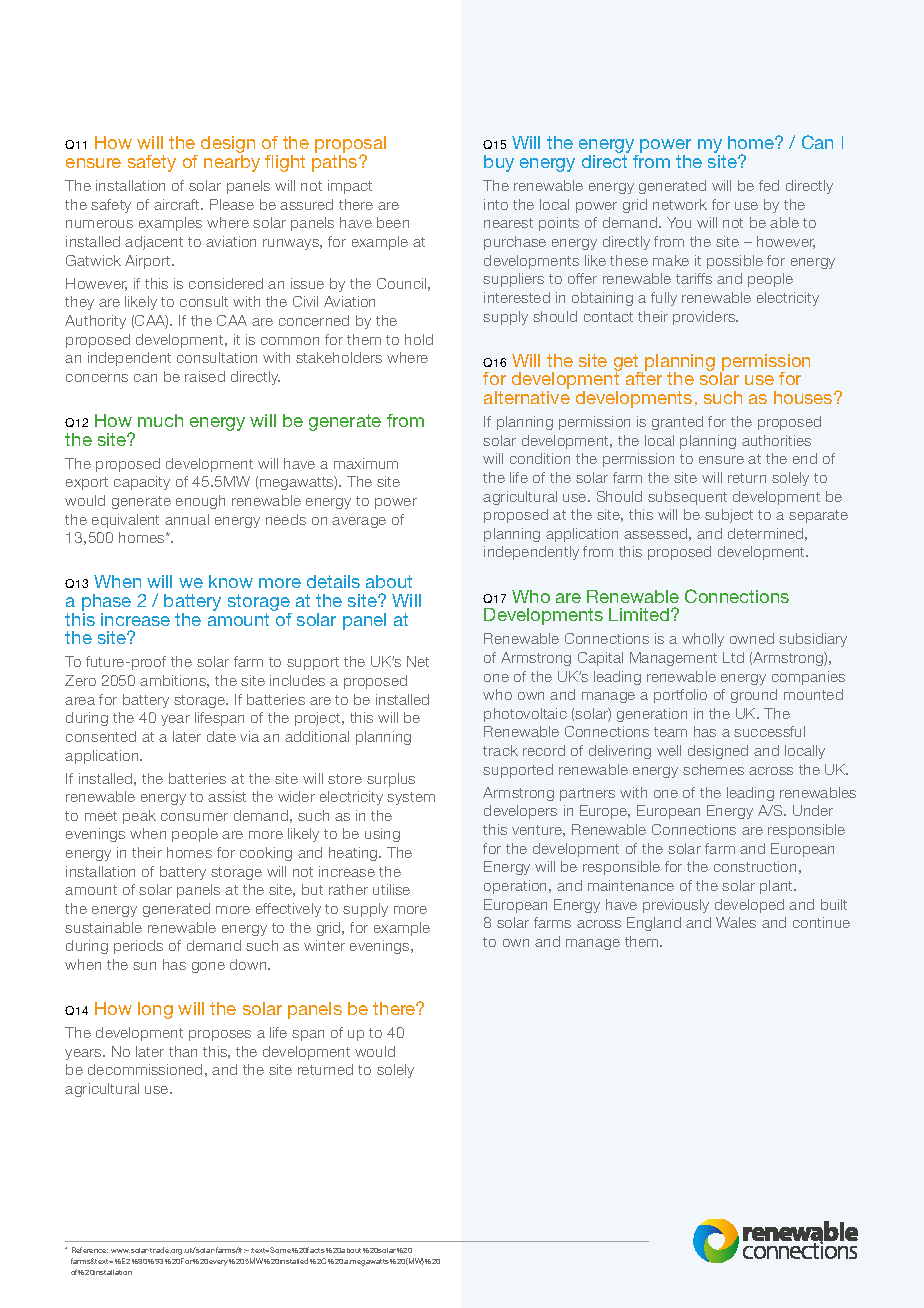 The height and width of the screenshot is (1308, 924). I want to click on condition, so click(540, 458).
